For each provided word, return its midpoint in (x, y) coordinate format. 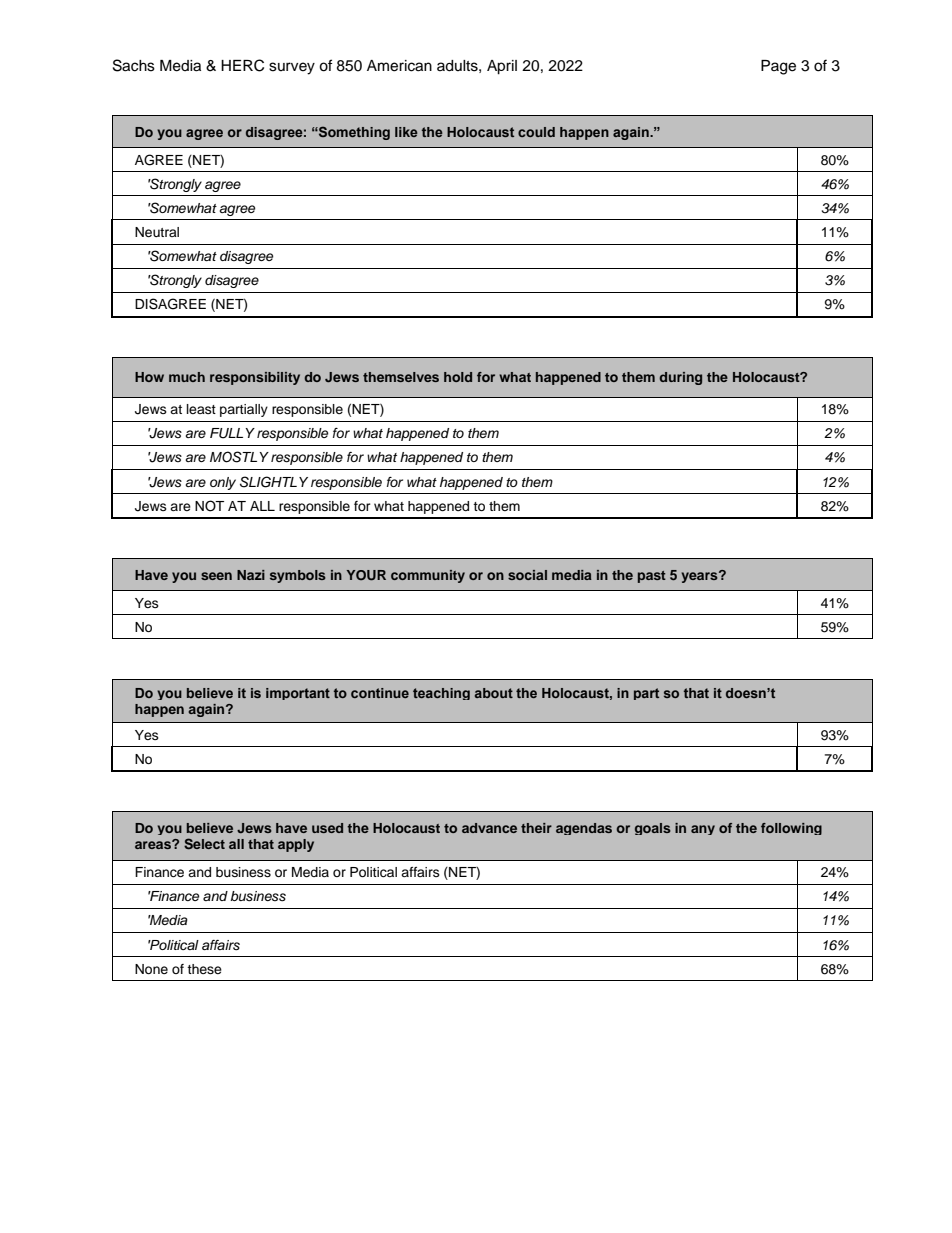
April (502, 67)
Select (204, 844)
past (652, 577)
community (428, 576)
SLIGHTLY (274, 482)
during (680, 378)
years (700, 577)
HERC (242, 65)
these (204, 969)
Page (778, 67)
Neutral (157, 232)
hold (458, 377)
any (703, 830)
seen (216, 576)
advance (489, 828)
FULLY (232, 433)
